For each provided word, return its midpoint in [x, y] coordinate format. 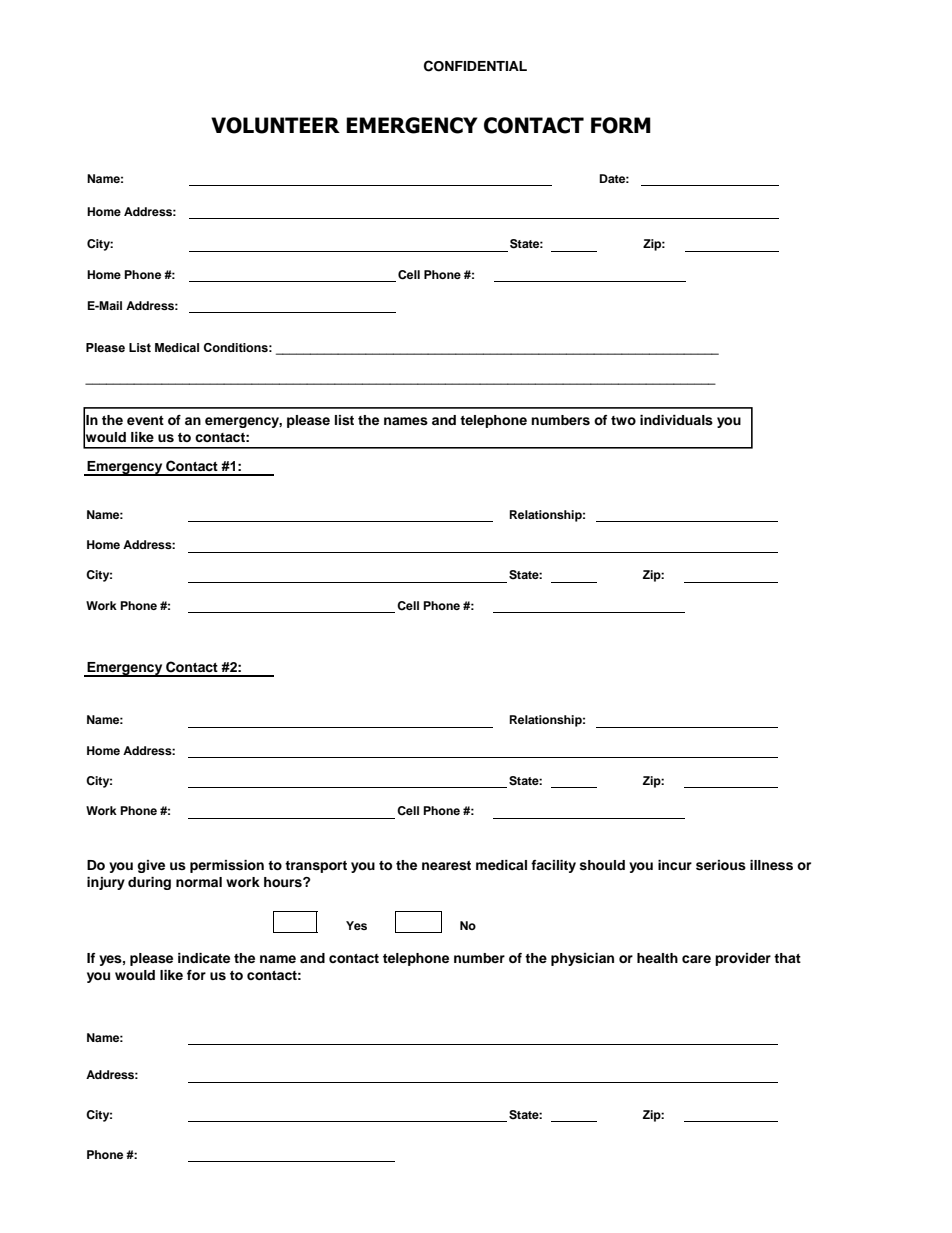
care [696, 959]
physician [582, 959]
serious [721, 865]
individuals [676, 420]
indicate [204, 958]
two [623, 420]
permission [227, 866]
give [151, 866]
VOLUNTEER [275, 125]
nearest [446, 865]
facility [553, 866]
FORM [621, 125]
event [145, 420]
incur [675, 865]
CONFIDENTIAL [475, 66]
